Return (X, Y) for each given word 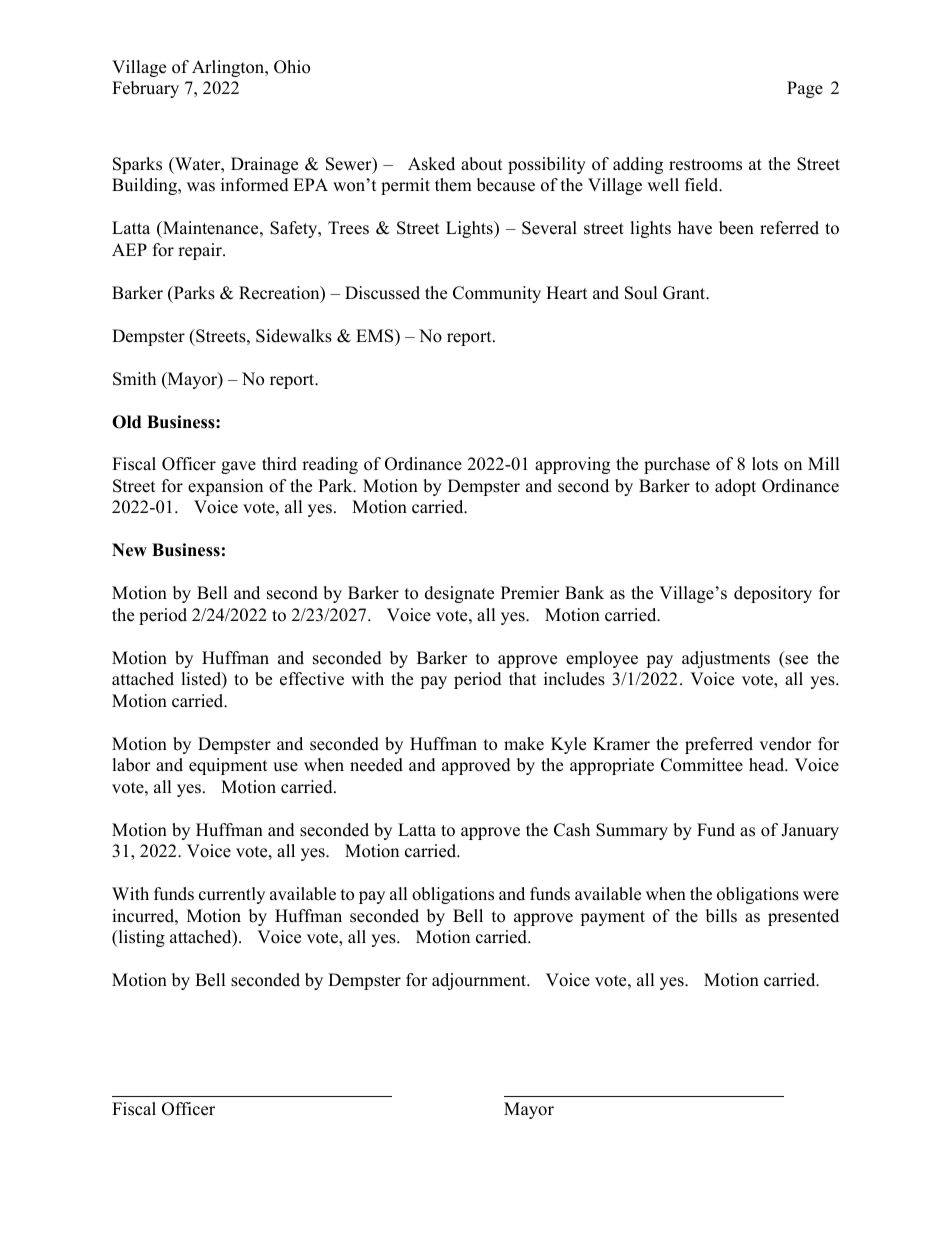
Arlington (229, 68)
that (522, 678)
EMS (376, 336)
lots (765, 464)
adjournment (480, 981)
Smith (134, 379)
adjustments (726, 659)
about (481, 164)
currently (232, 895)
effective (312, 679)
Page (805, 89)
